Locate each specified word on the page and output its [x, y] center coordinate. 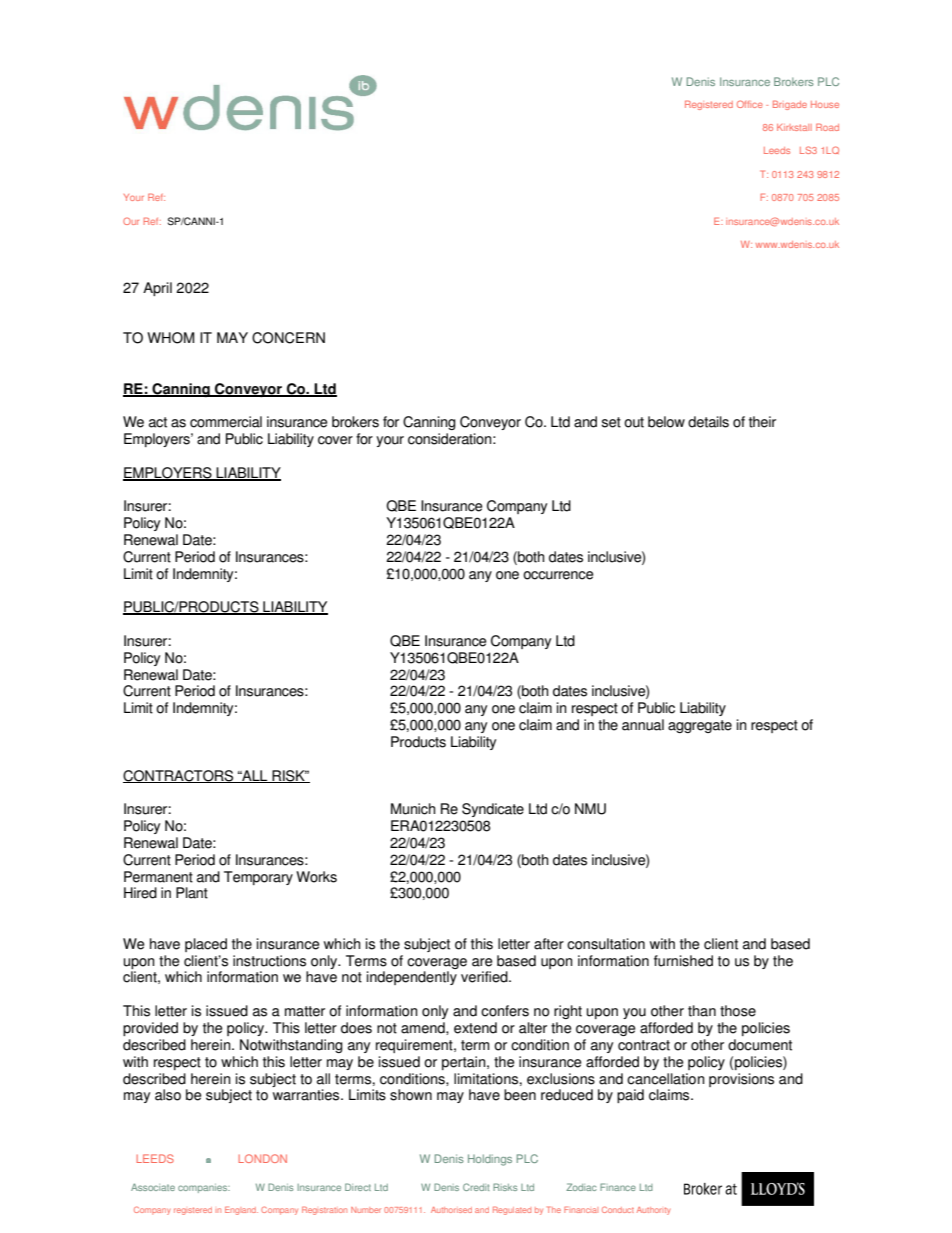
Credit [476, 1187]
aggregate [700, 726]
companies [204, 1188]
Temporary [258, 878]
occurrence [558, 575]
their [762, 422]
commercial [226, 422]
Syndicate [493, 810]
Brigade [790, 105]
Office [750, 104]
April [157, 289]
